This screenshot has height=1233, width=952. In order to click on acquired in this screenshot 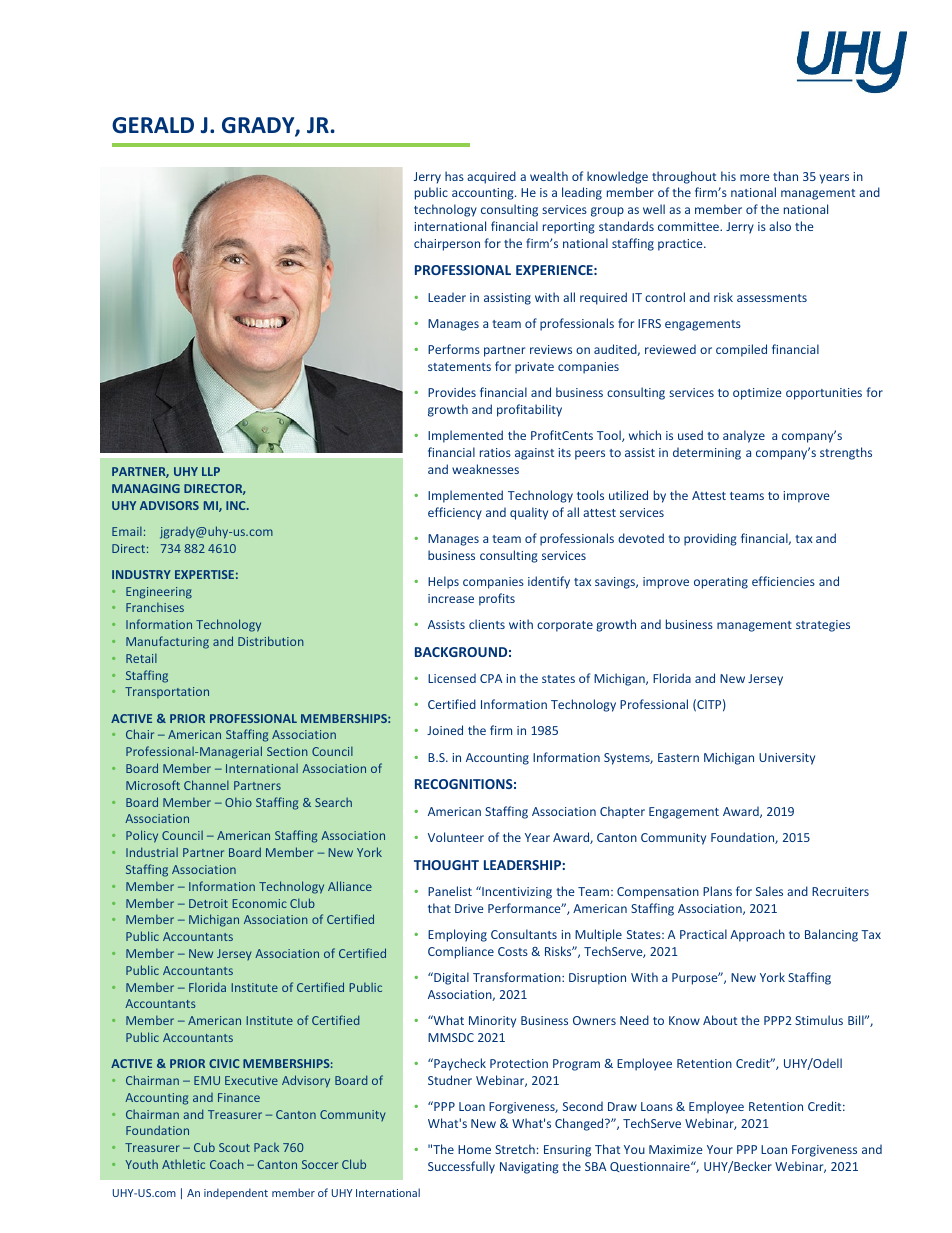, I will do `click(491, 177)`.
